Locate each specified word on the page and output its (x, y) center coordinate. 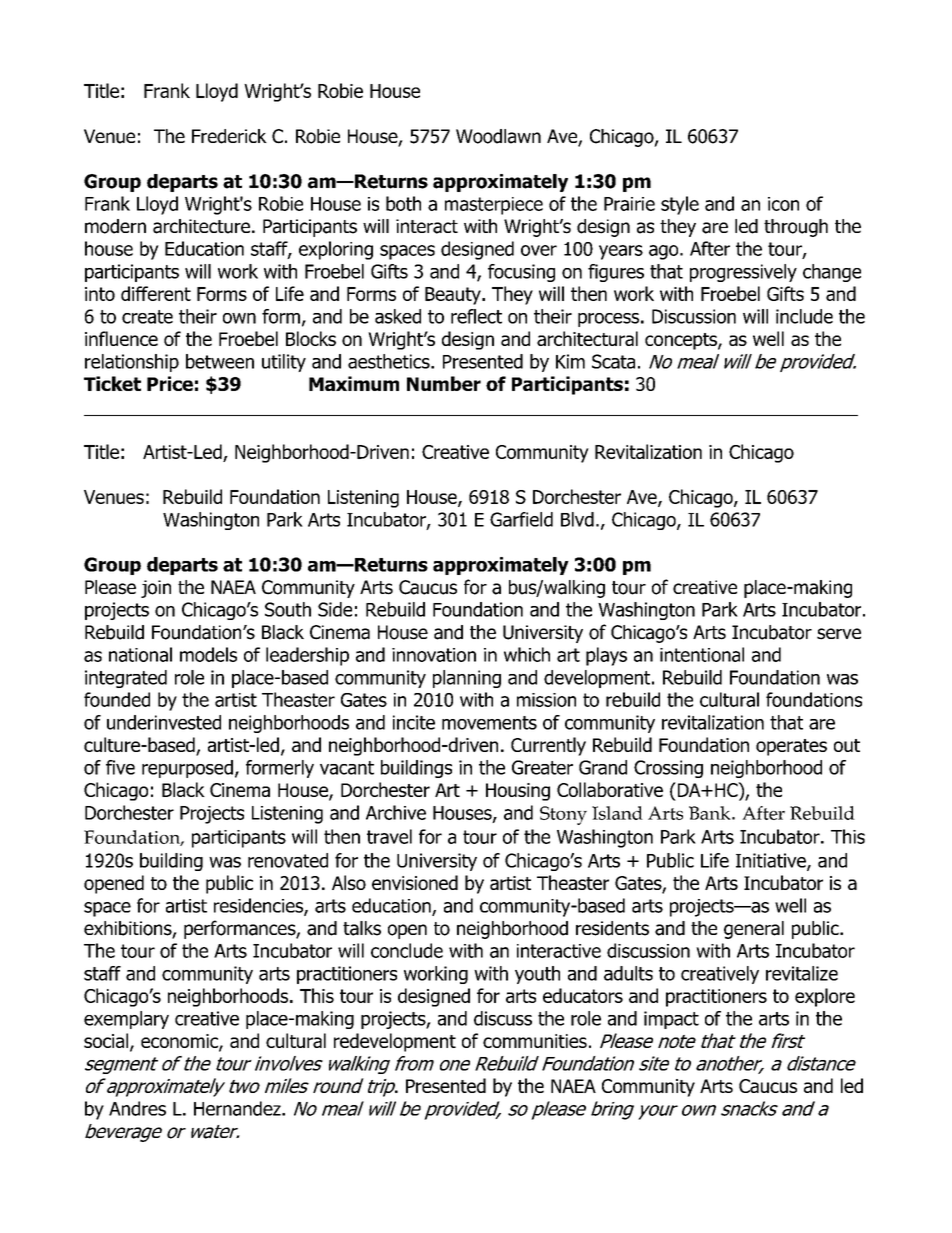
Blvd (577, 519)
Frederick (229, 136)
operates (791, 747)
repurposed (187, 769)
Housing (518, 792)
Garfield (521, 519)
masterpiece (494, 206)
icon (783, 204)
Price (170, 383)
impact (671, 1020)
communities (535, 1041)
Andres (137, 1108)
